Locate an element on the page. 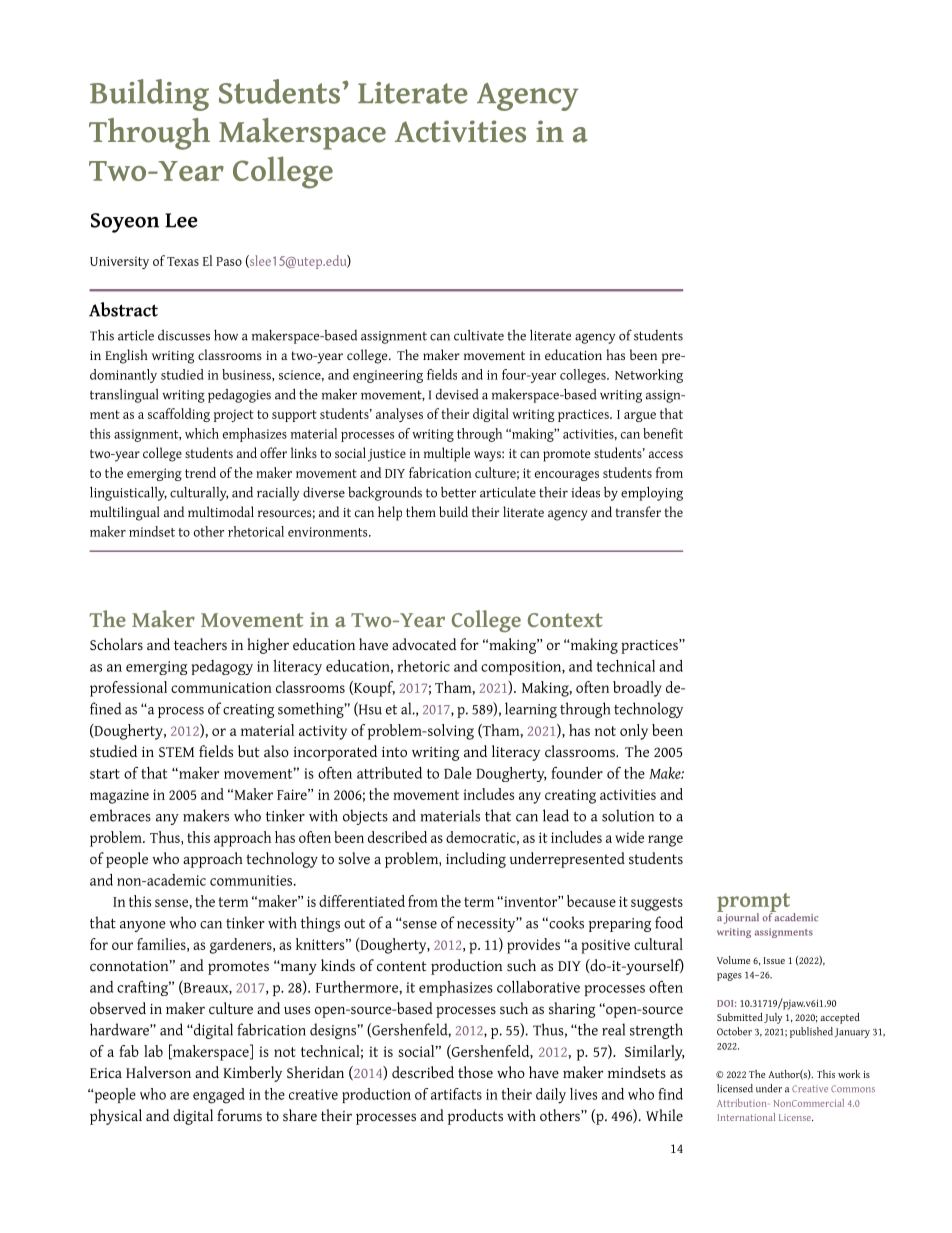 This image has width=952, height=1233. broadly is located at coordinates (637, 689).
